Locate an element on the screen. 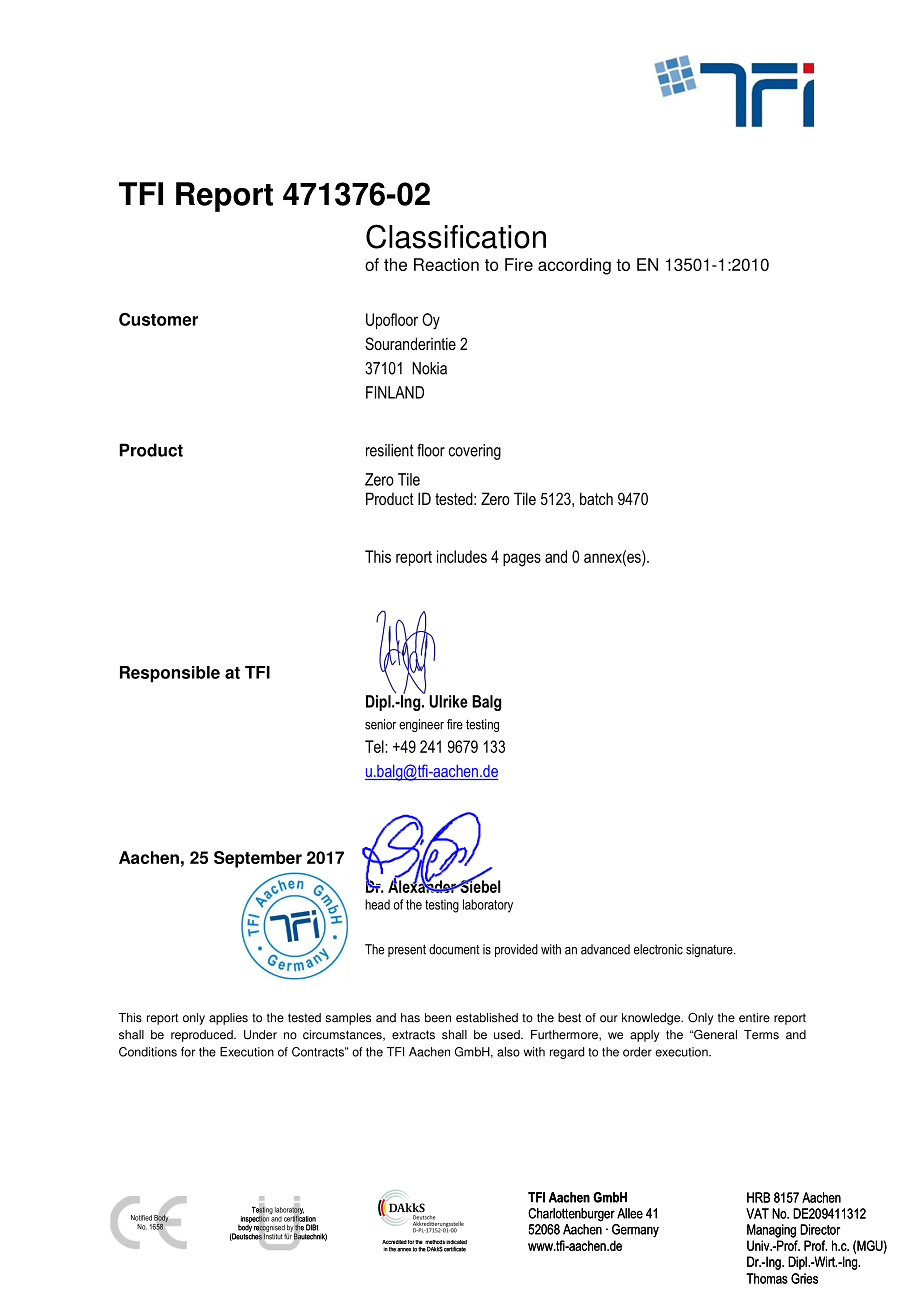  Customer is located at coordinates (158, 319).
